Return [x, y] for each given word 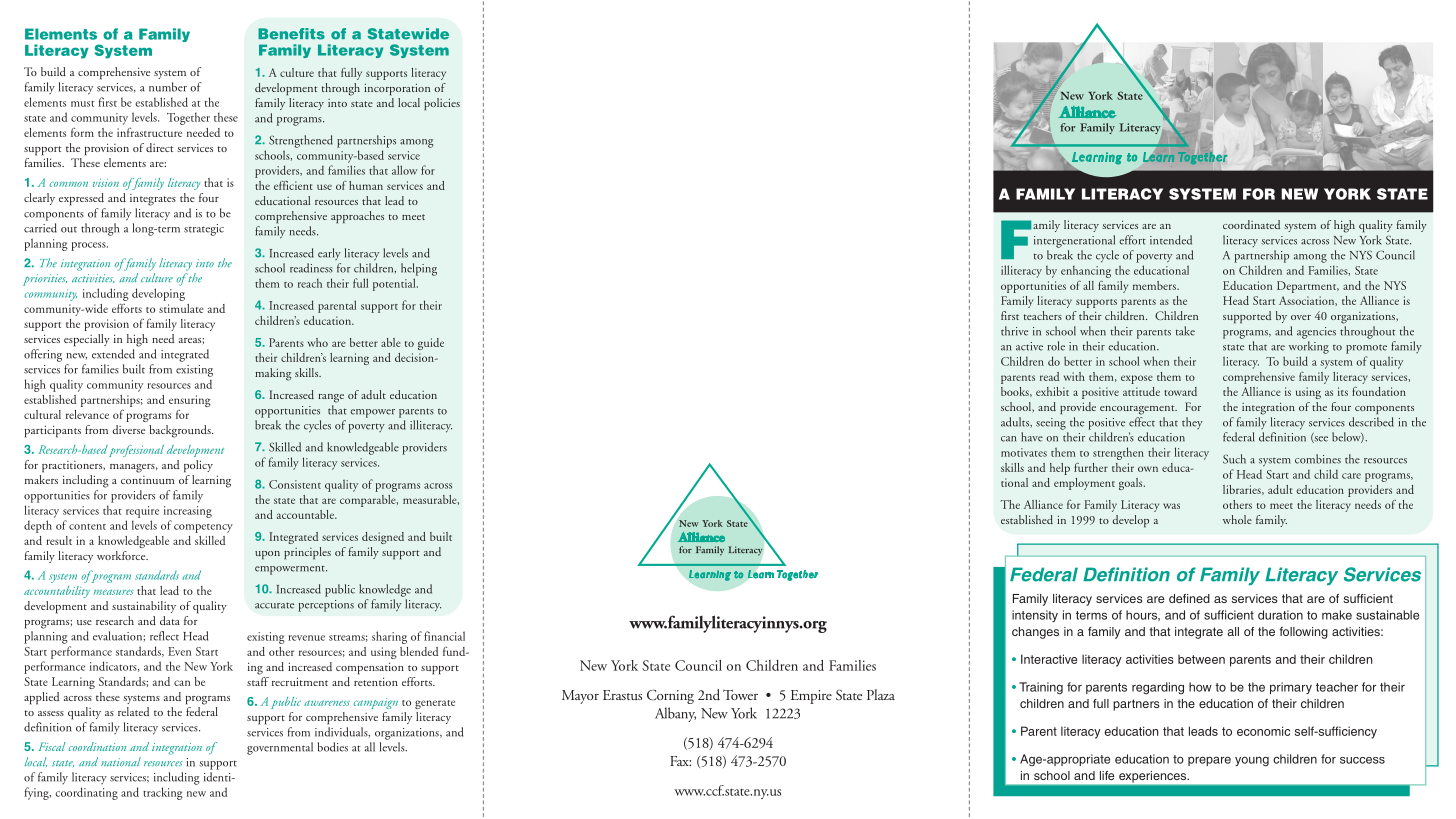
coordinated [1251, 224]
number [168, 87]
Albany [675, 714]
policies [442, 104]
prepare [1209, 761]
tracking [163, 793]
